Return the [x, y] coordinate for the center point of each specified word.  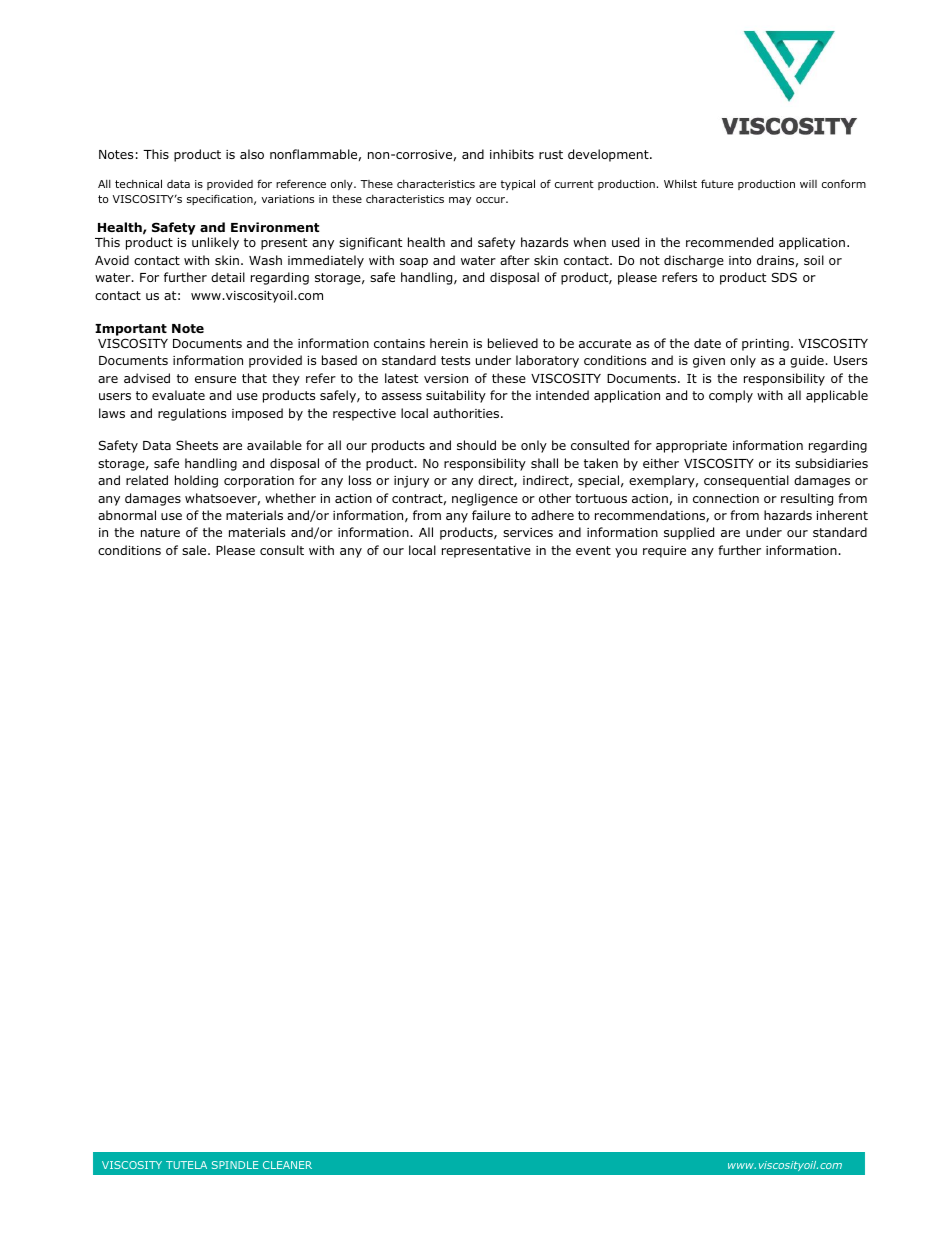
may [460, 201]
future [717, 183]
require [664, 552]
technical [138, 183]
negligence [485, 499]
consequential [746, 481]
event [593, 550]
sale [195, 550]
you [626, 553]
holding [196, 481]
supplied [689, 533]
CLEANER [287, 1165]
